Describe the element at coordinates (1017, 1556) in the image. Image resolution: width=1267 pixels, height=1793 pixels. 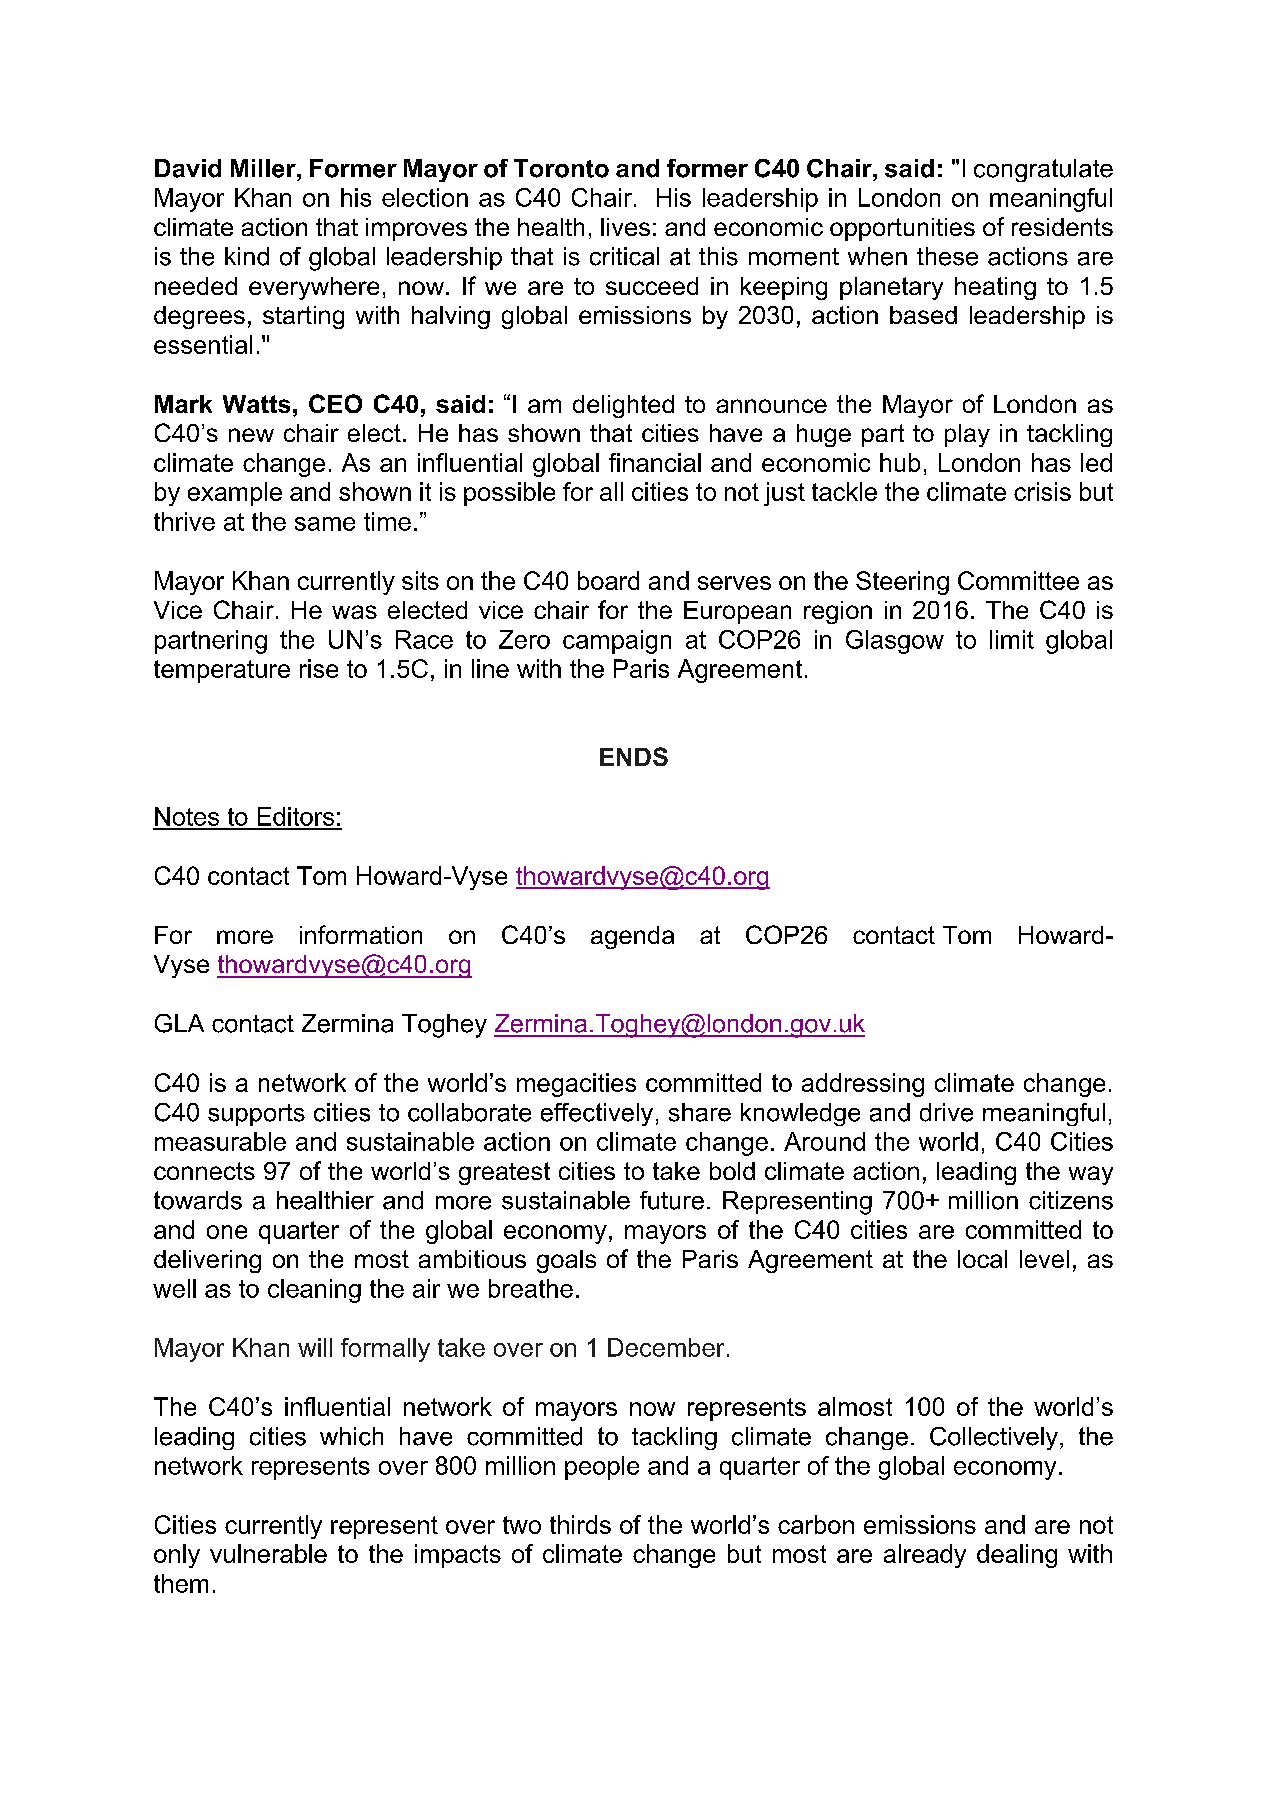
I see `dealing` at that location.
